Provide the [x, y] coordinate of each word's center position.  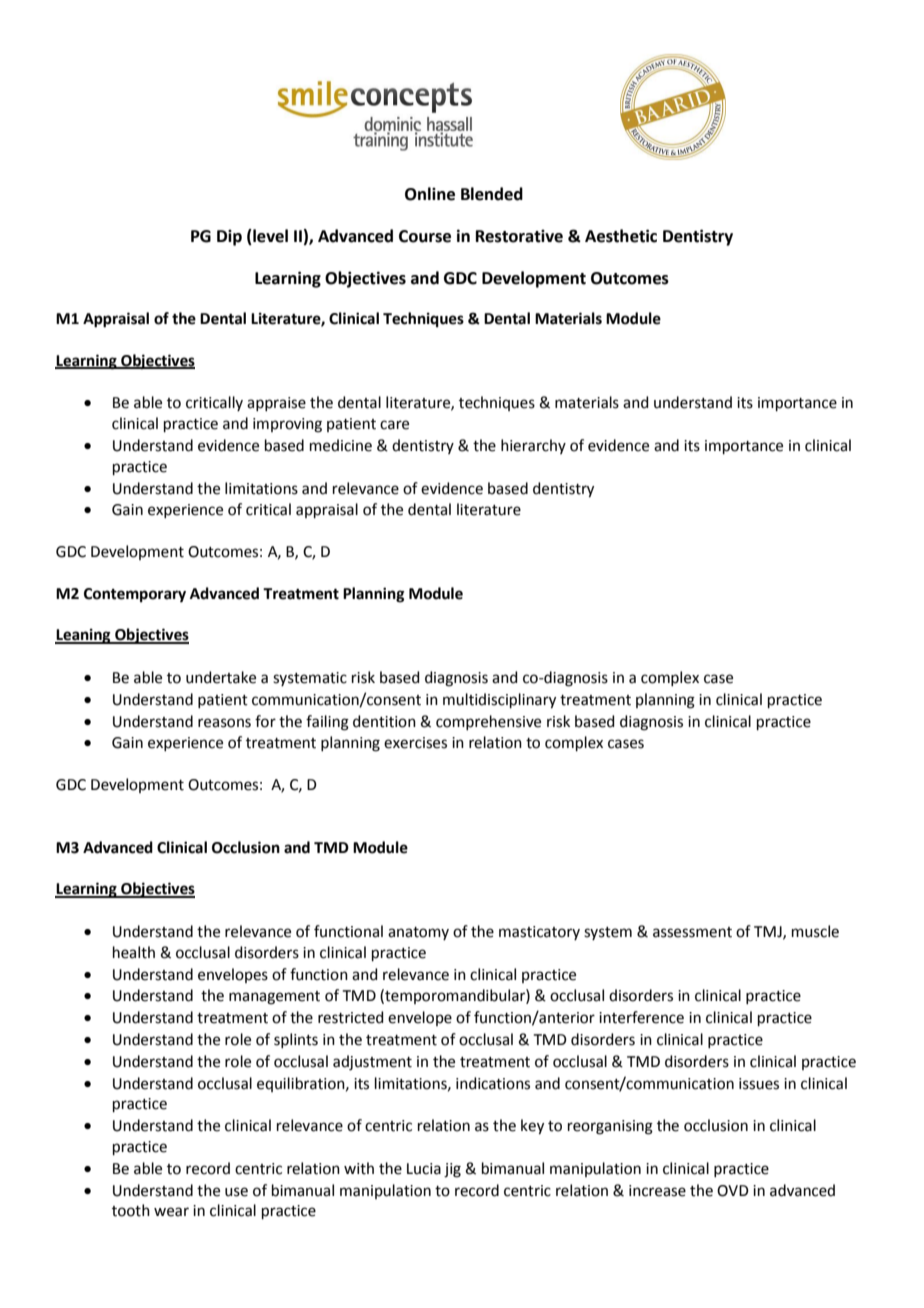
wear [171, 1212]
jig [452, 1170]
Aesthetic [621, 236]
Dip [229, 238]
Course [425, 236]
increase [657, 1191]
